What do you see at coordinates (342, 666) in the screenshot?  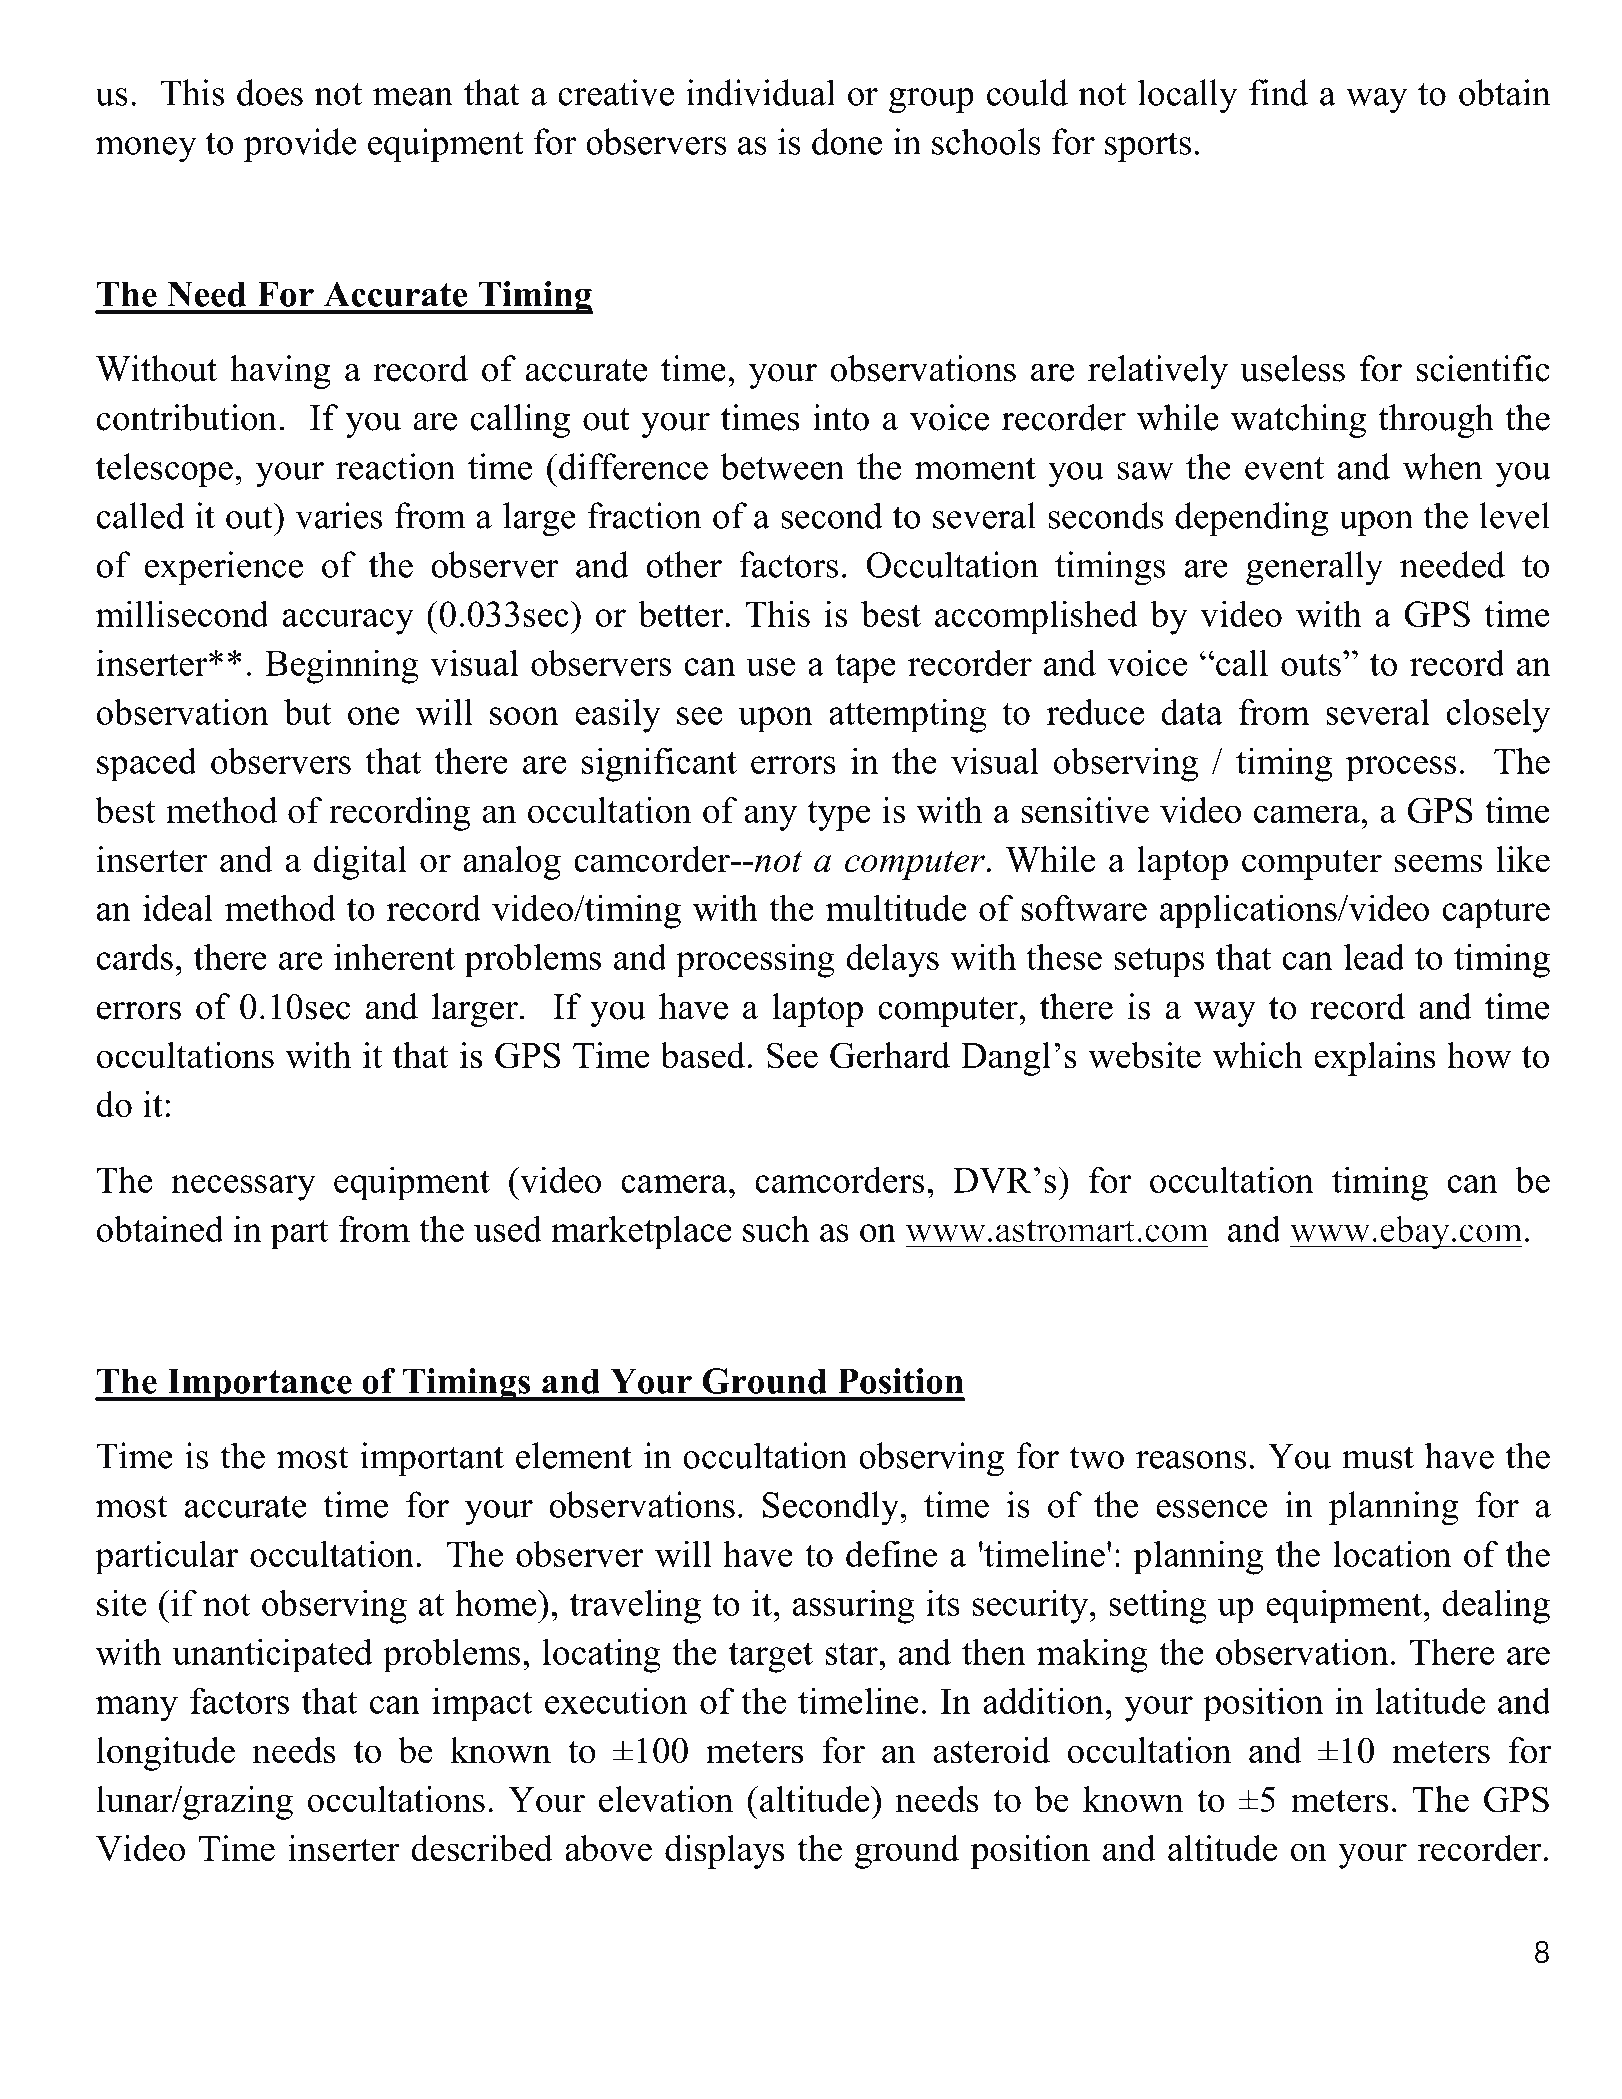 I see `Beginning` at bounding box center [342, 666].
